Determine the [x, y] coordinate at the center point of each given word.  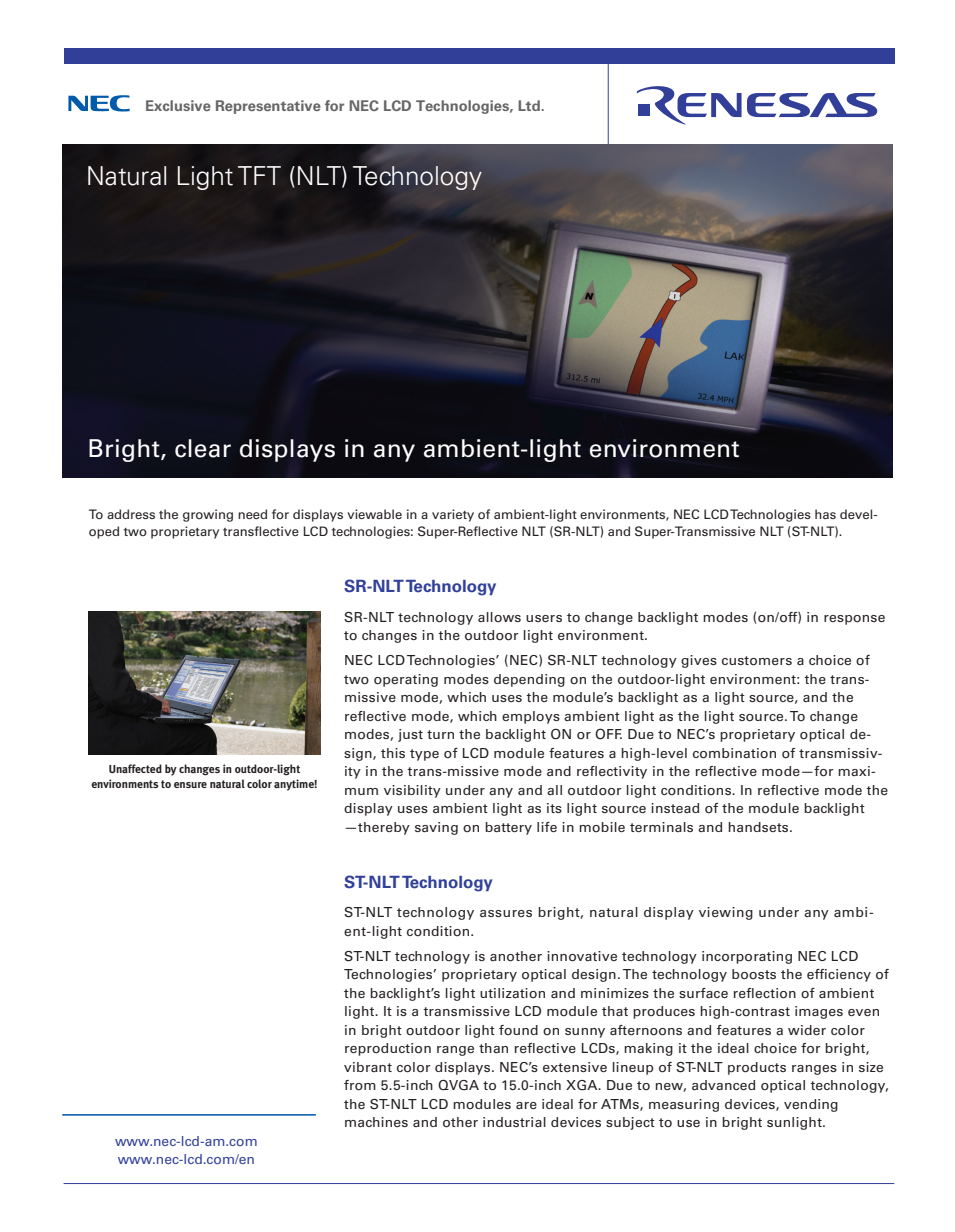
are [526, 1105]
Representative [268, 107]
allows [499, 617]
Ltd [529, 105]
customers [757, 661]
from [360, 1085]
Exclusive [178, 105]
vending [811, 1105]
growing [208, 515]
